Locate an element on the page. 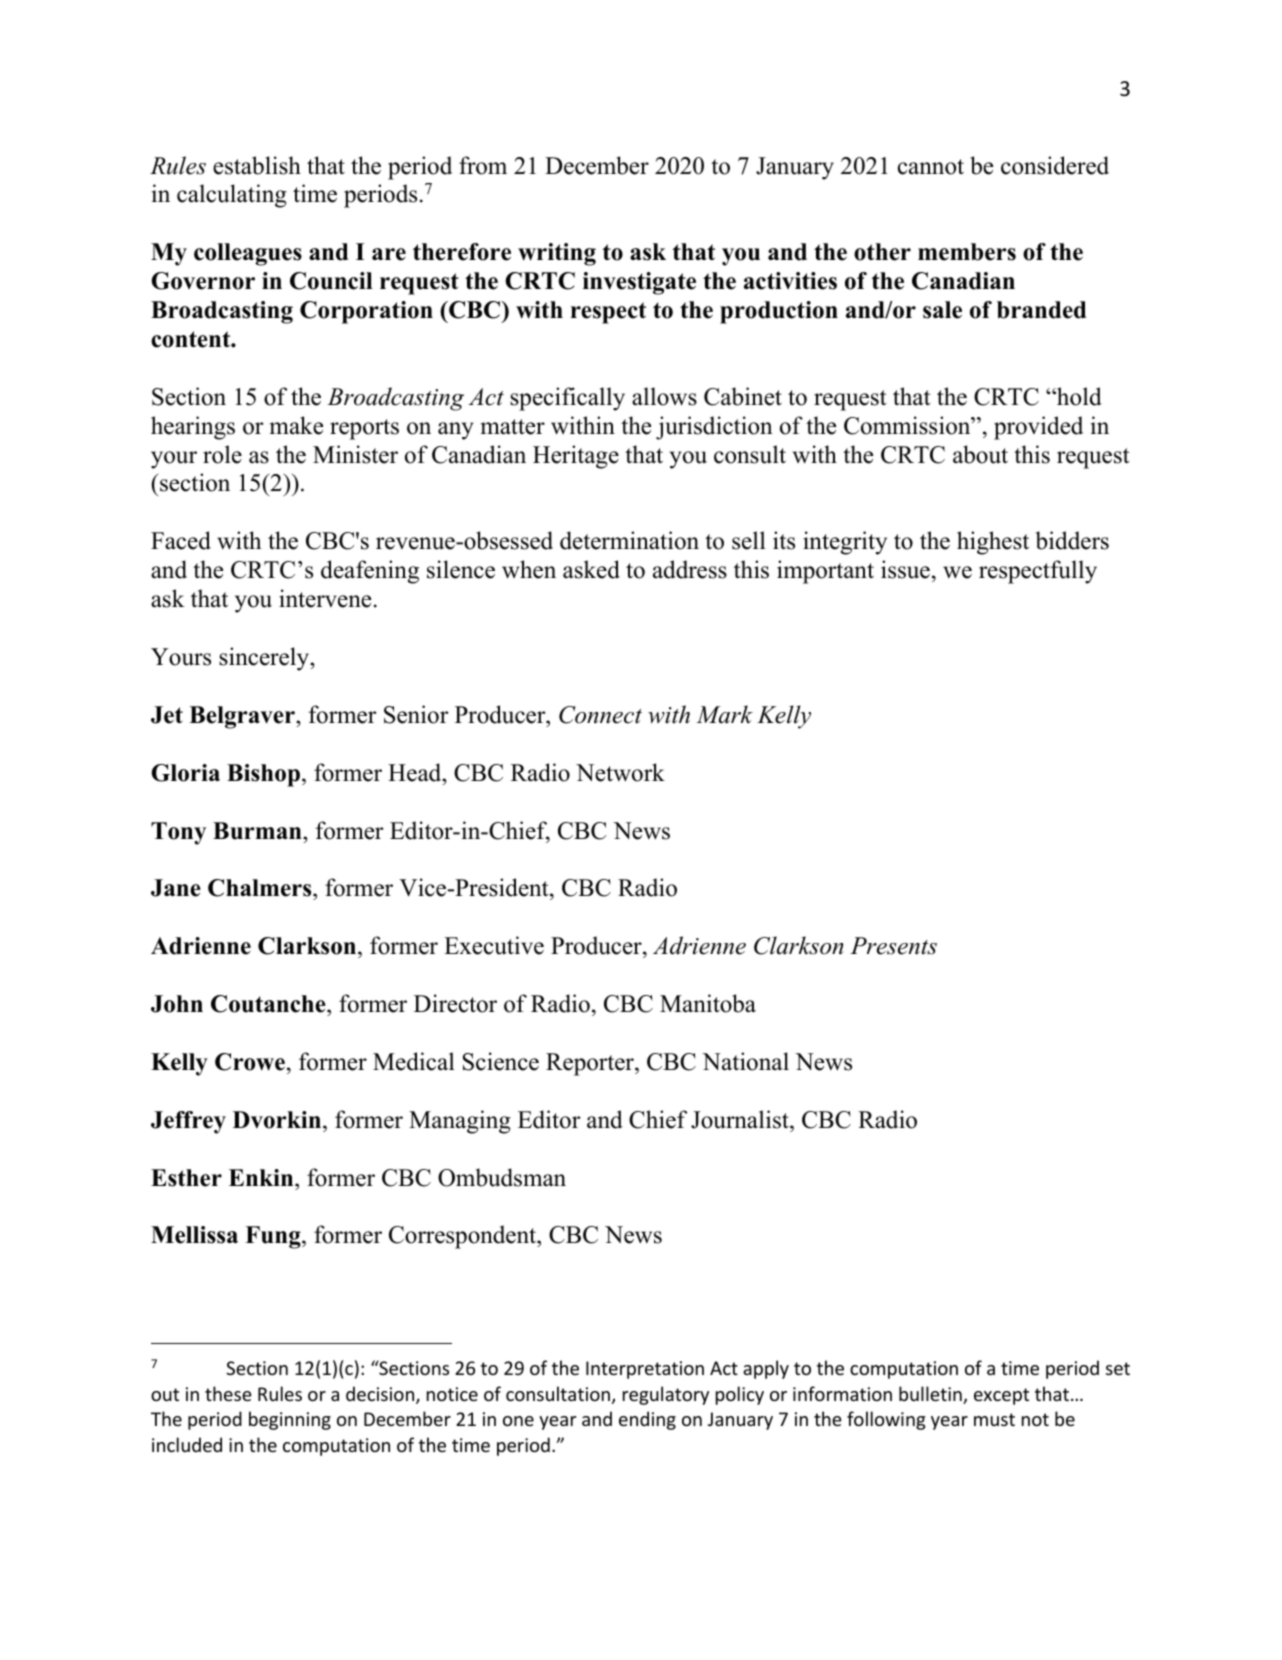 Image resolution: width=1282 pixels, height=1660 pixels. Presents is located at coordinates (893, 946).
